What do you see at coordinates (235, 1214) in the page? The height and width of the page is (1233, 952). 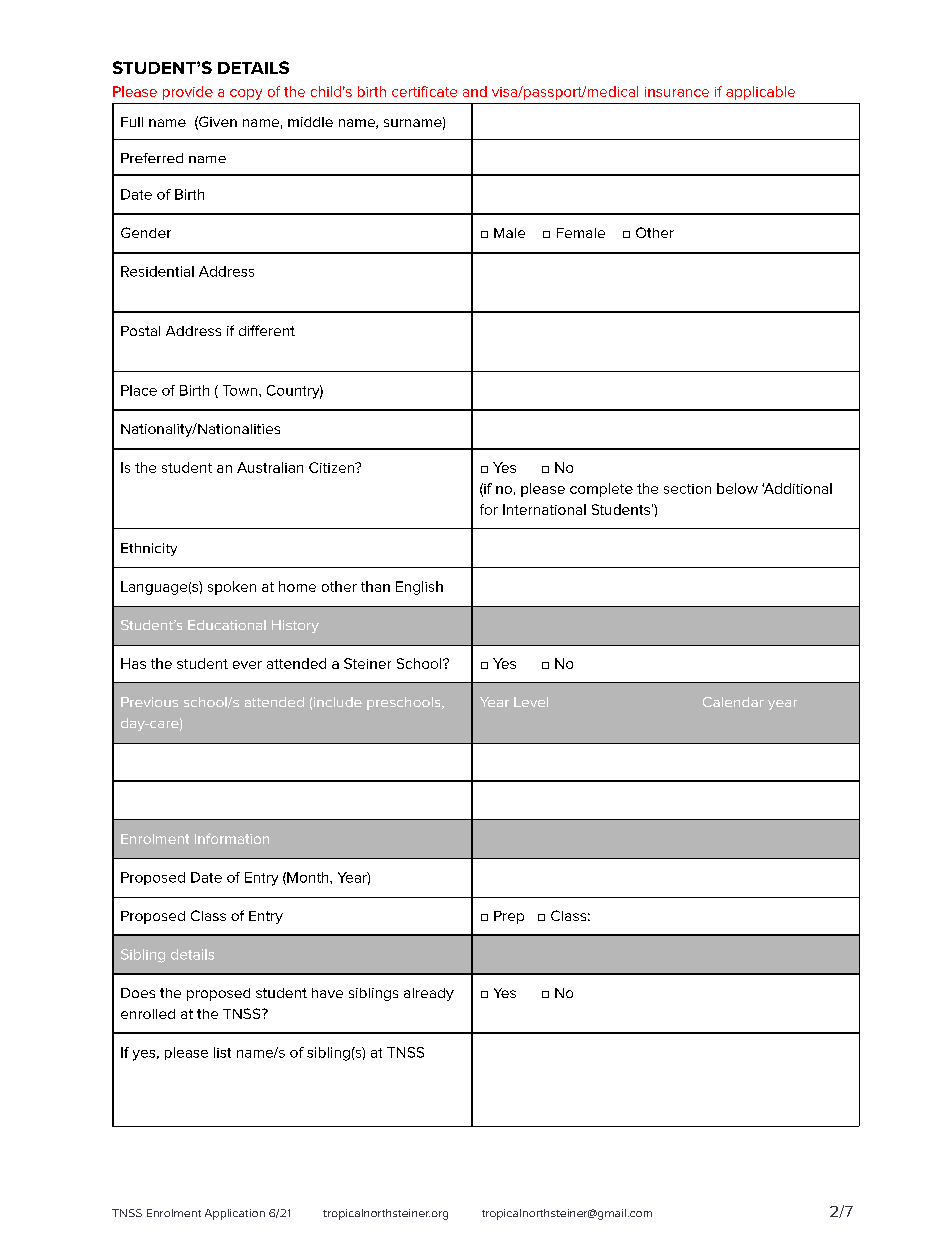 I see `Application` at bounding box center [235, 1214].
